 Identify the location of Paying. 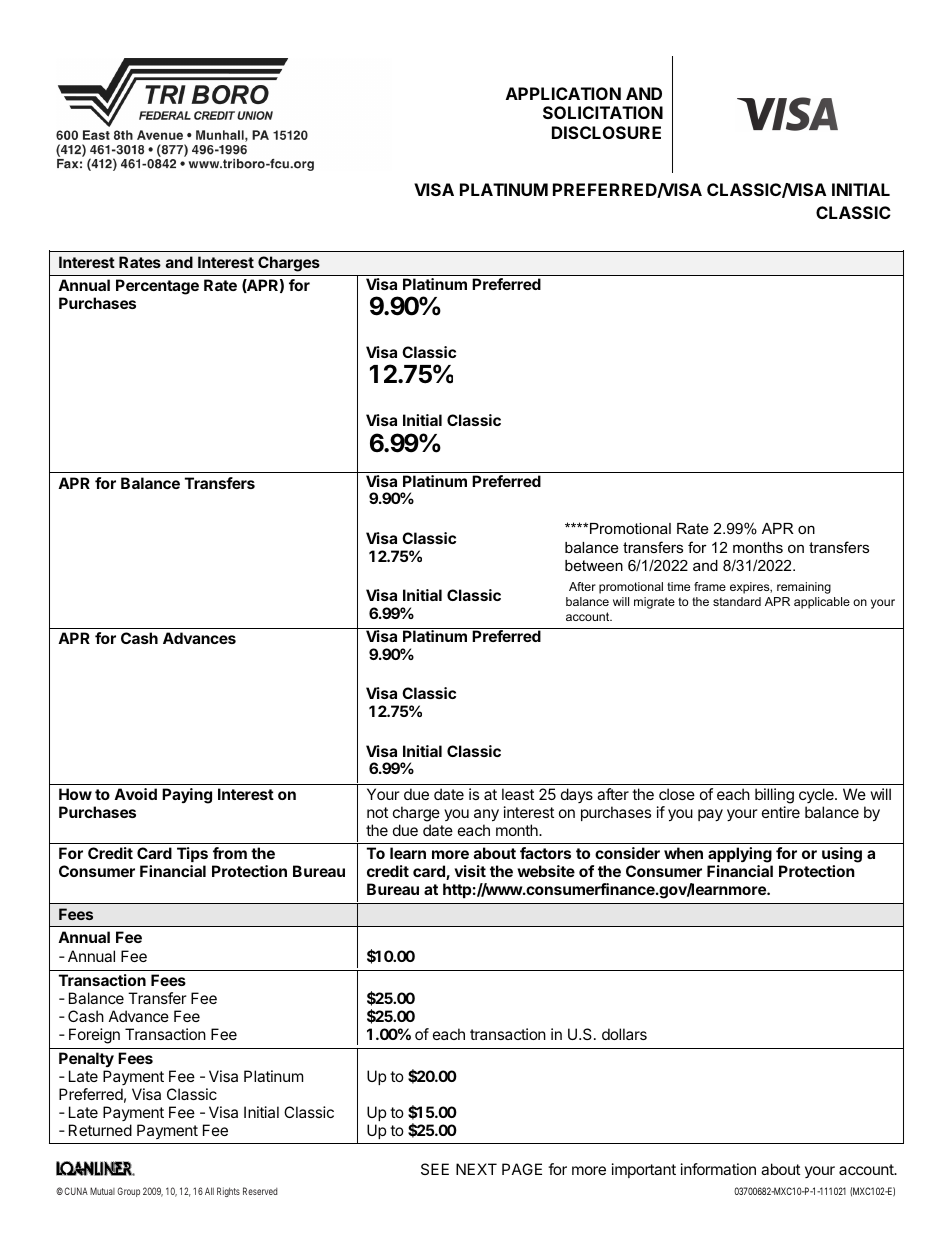
(187, 796).
